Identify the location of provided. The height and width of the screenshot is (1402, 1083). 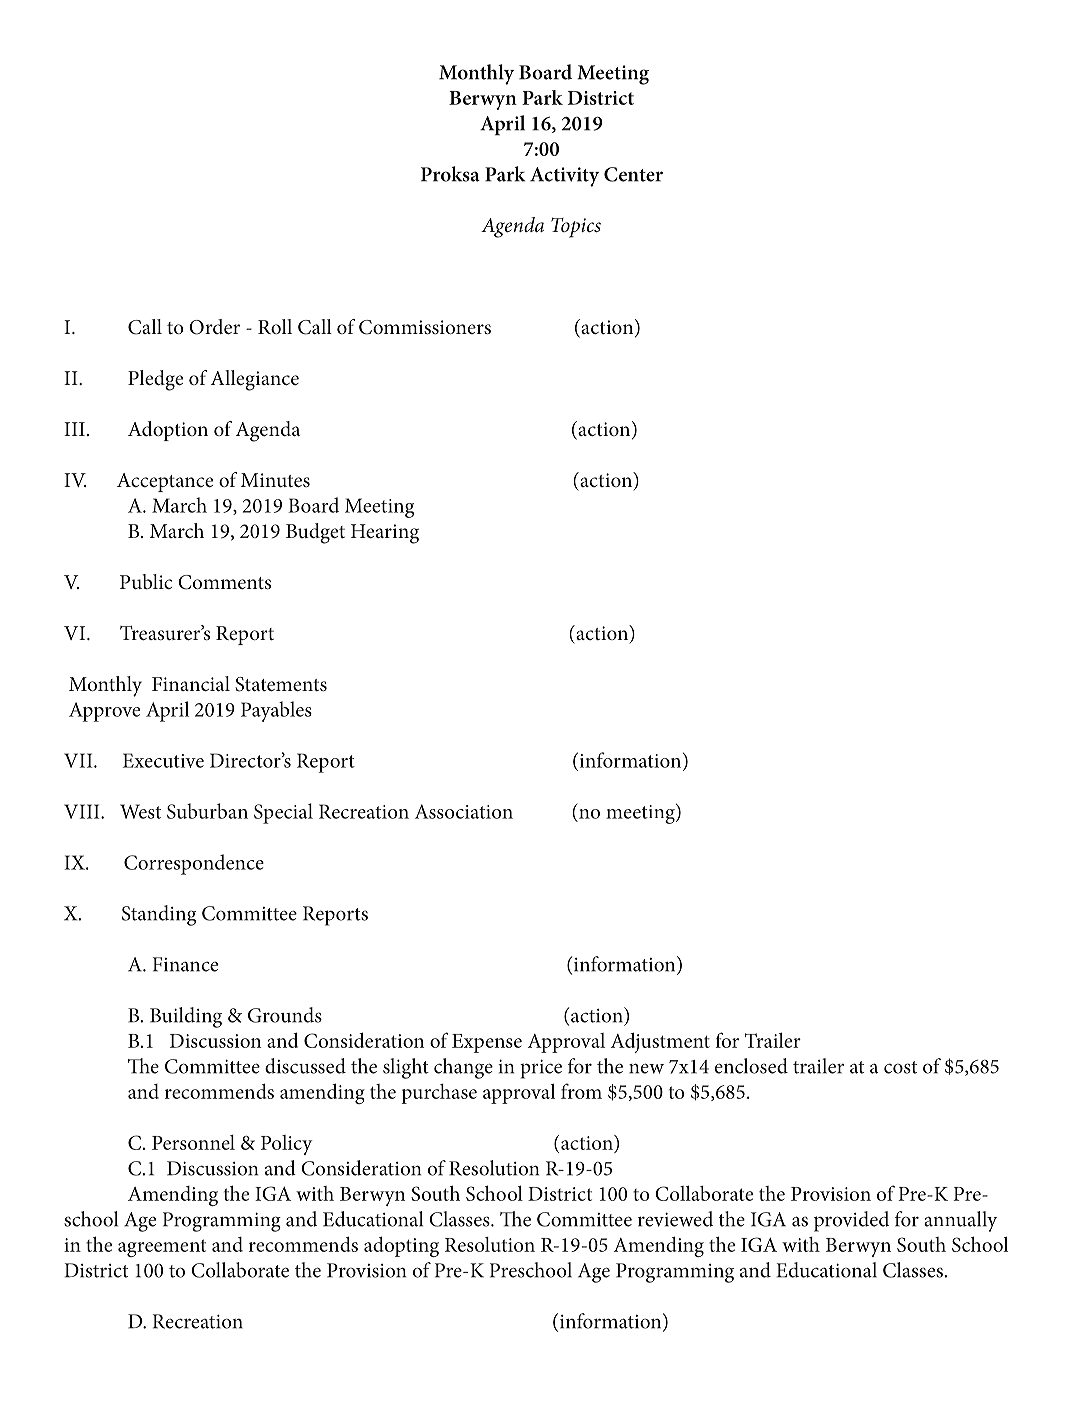
(851, 1221).
